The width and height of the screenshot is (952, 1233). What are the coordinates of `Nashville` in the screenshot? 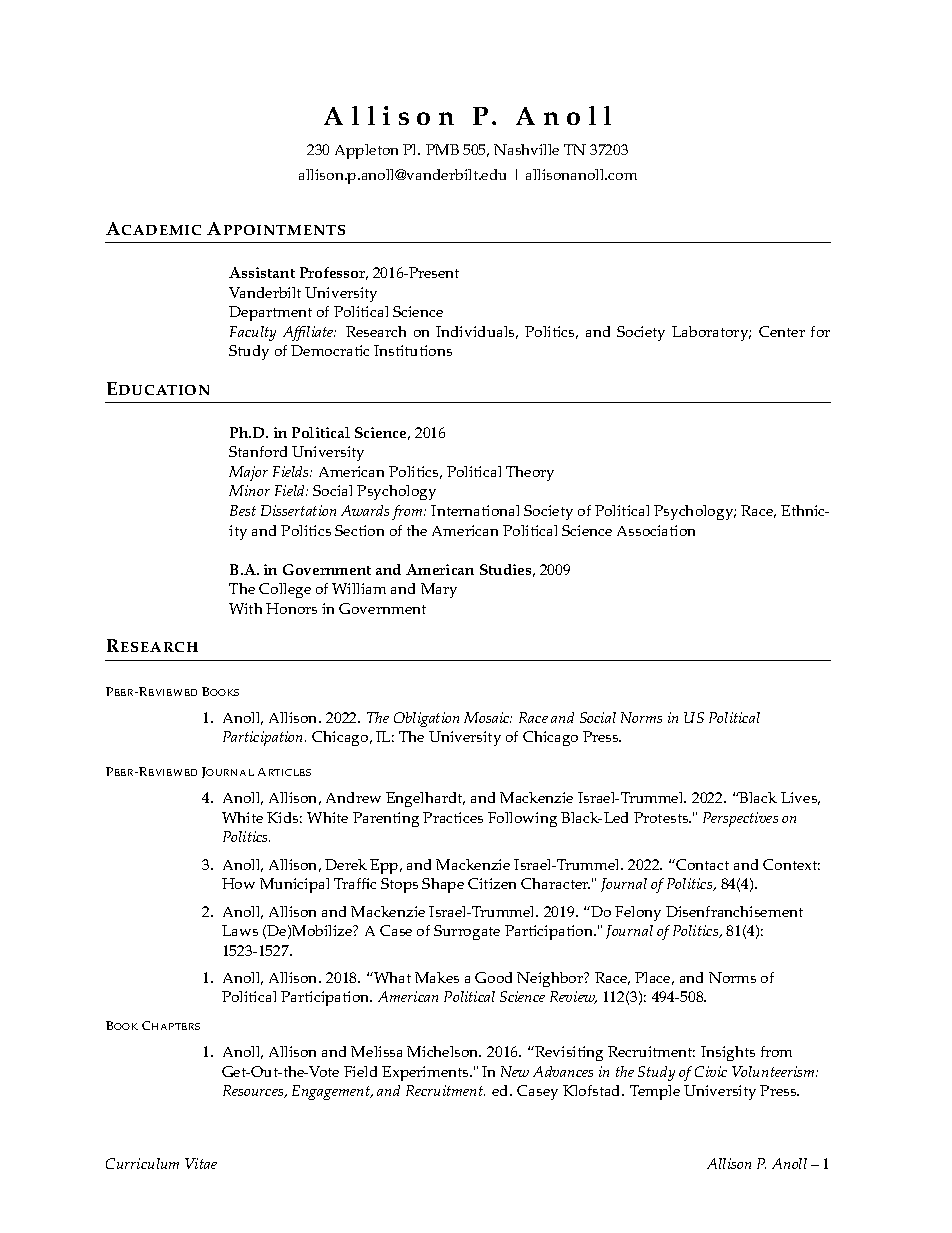 It's located at (526, 149).
